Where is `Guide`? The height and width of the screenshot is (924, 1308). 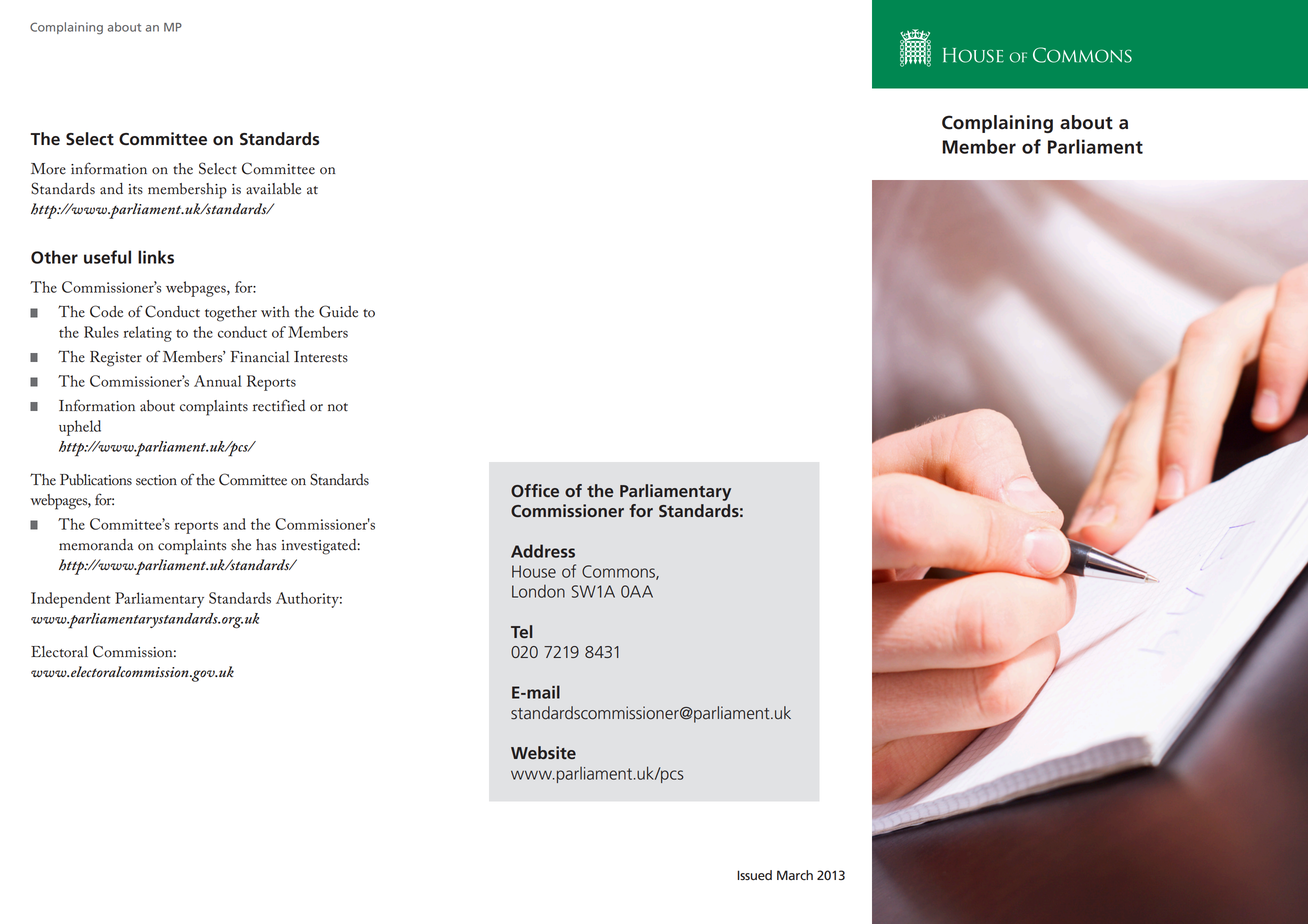
Guide is located at coordinates (338, 311).
